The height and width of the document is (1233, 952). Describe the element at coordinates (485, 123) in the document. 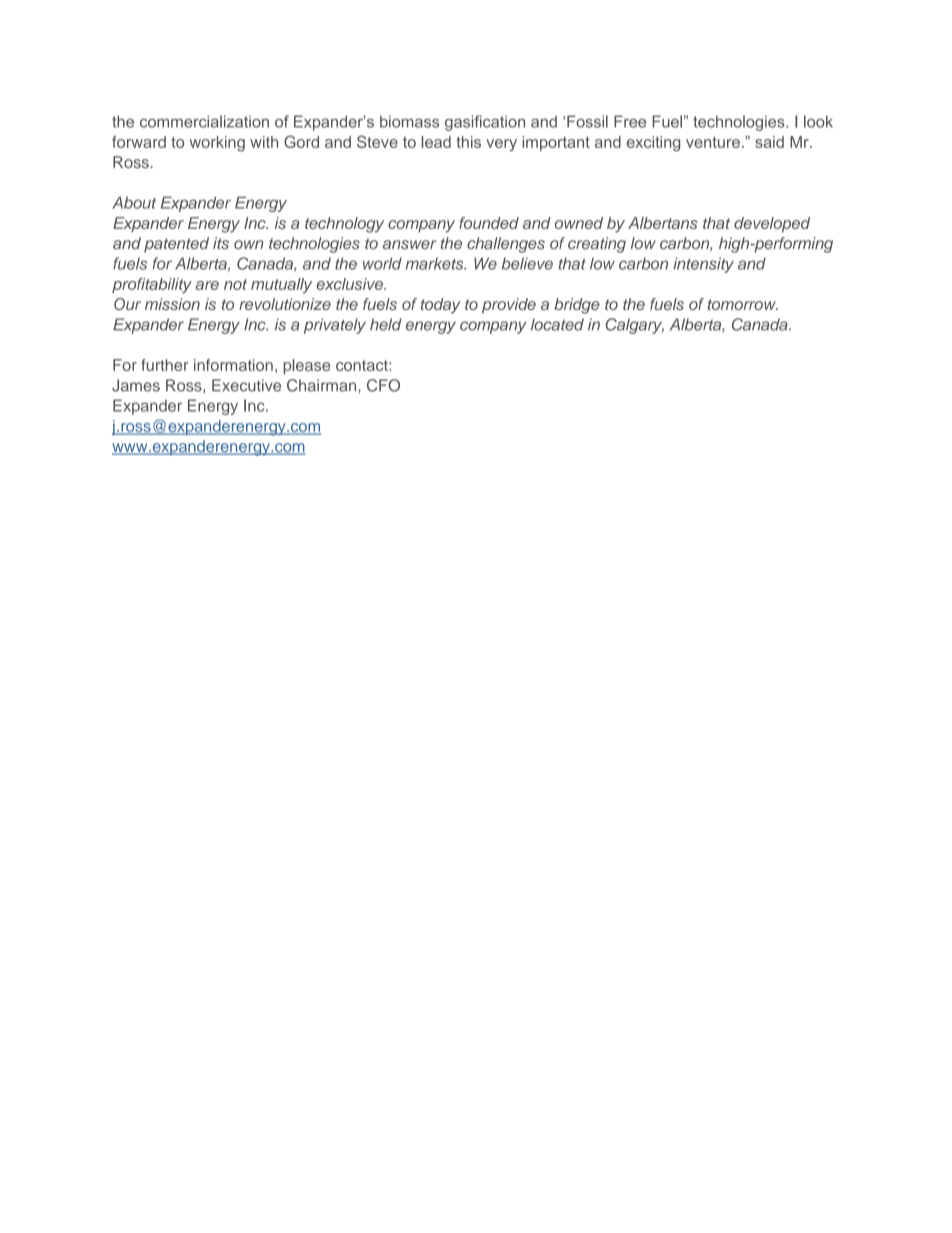

I see `gasification` at that location.
